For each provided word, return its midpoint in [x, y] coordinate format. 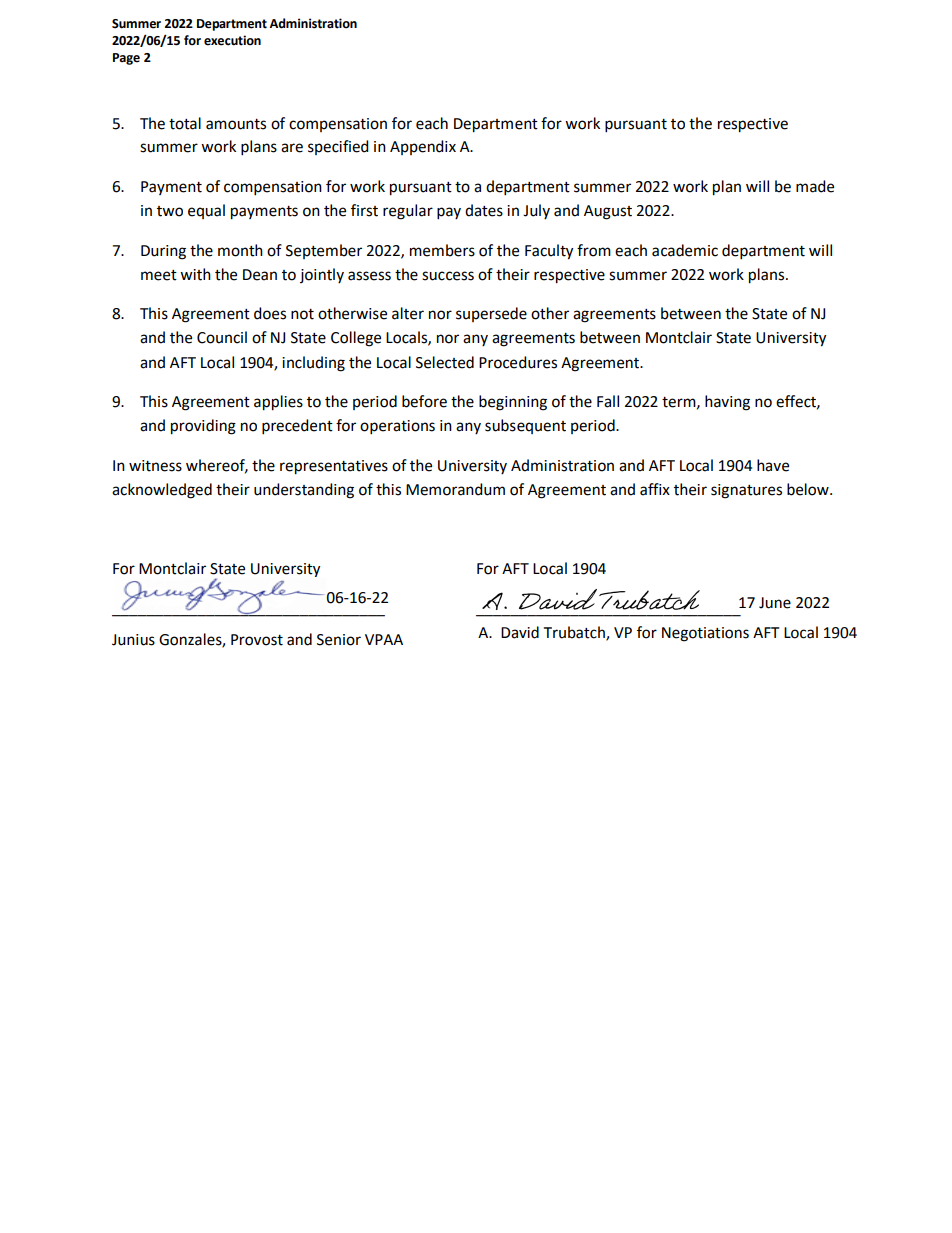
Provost [257, 640]
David [520, 632]
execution [232, 40]
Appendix [423, 147]
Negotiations [705, 634]
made [815, 186]
